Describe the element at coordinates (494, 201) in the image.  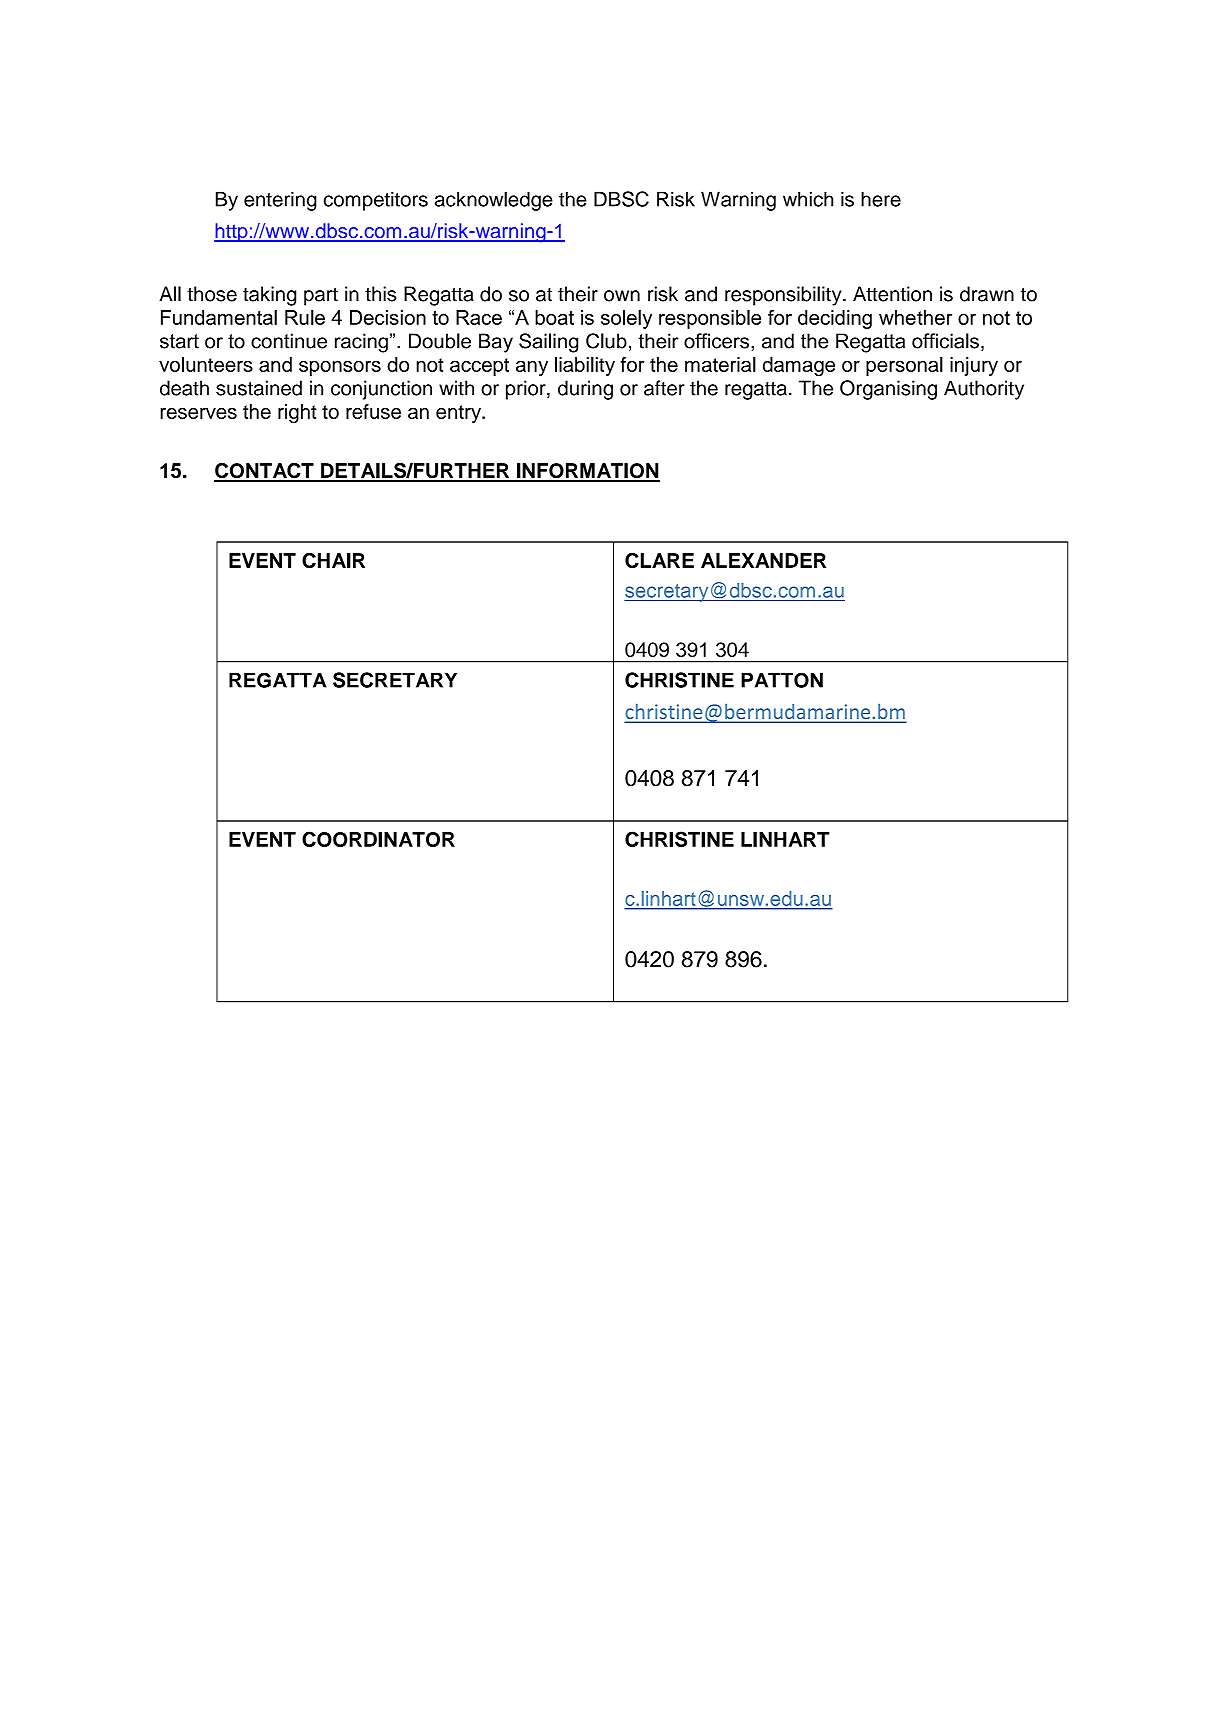
I see `acknowledge` at that location.
